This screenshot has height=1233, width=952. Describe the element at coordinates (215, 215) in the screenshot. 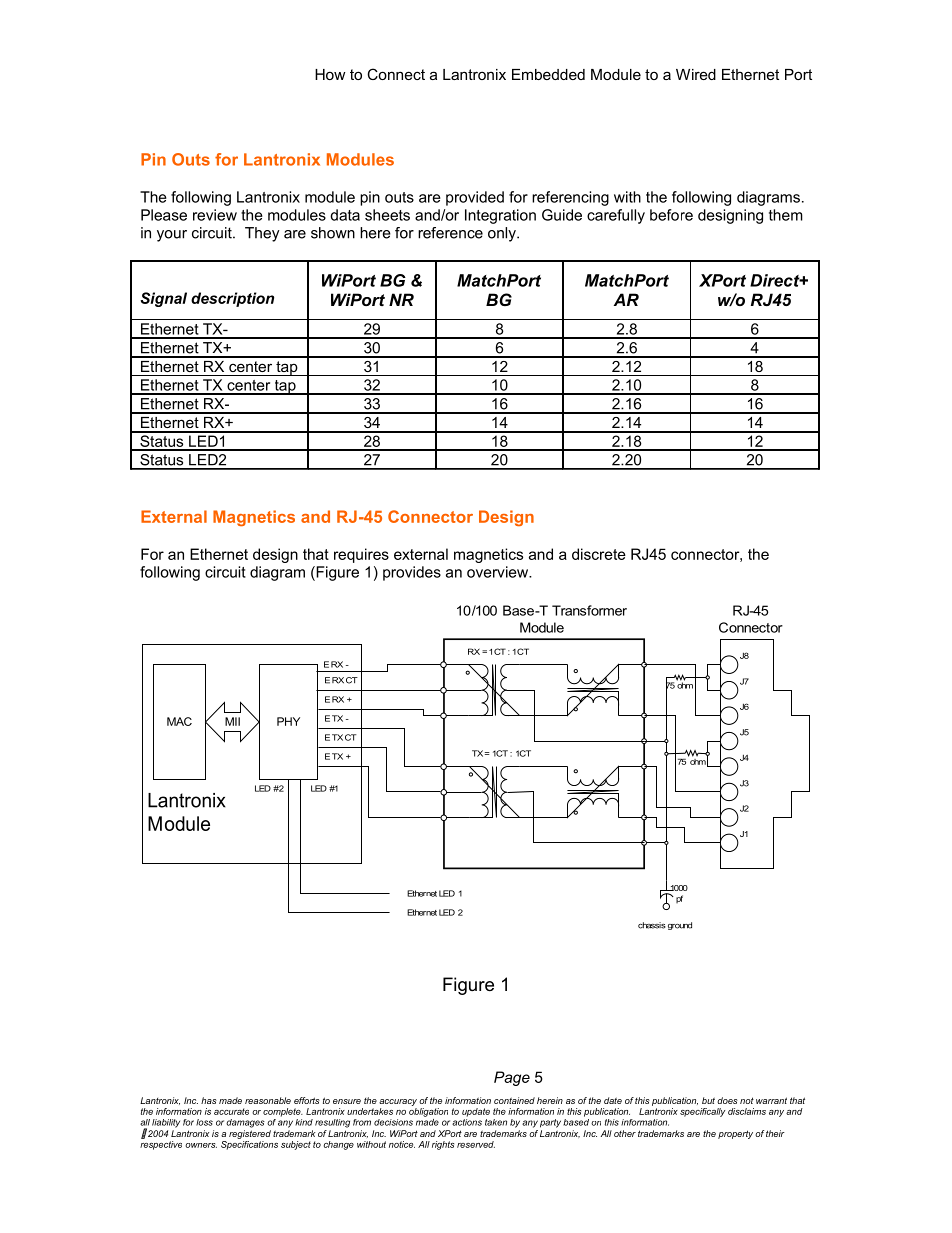

I see `review` at that location.
